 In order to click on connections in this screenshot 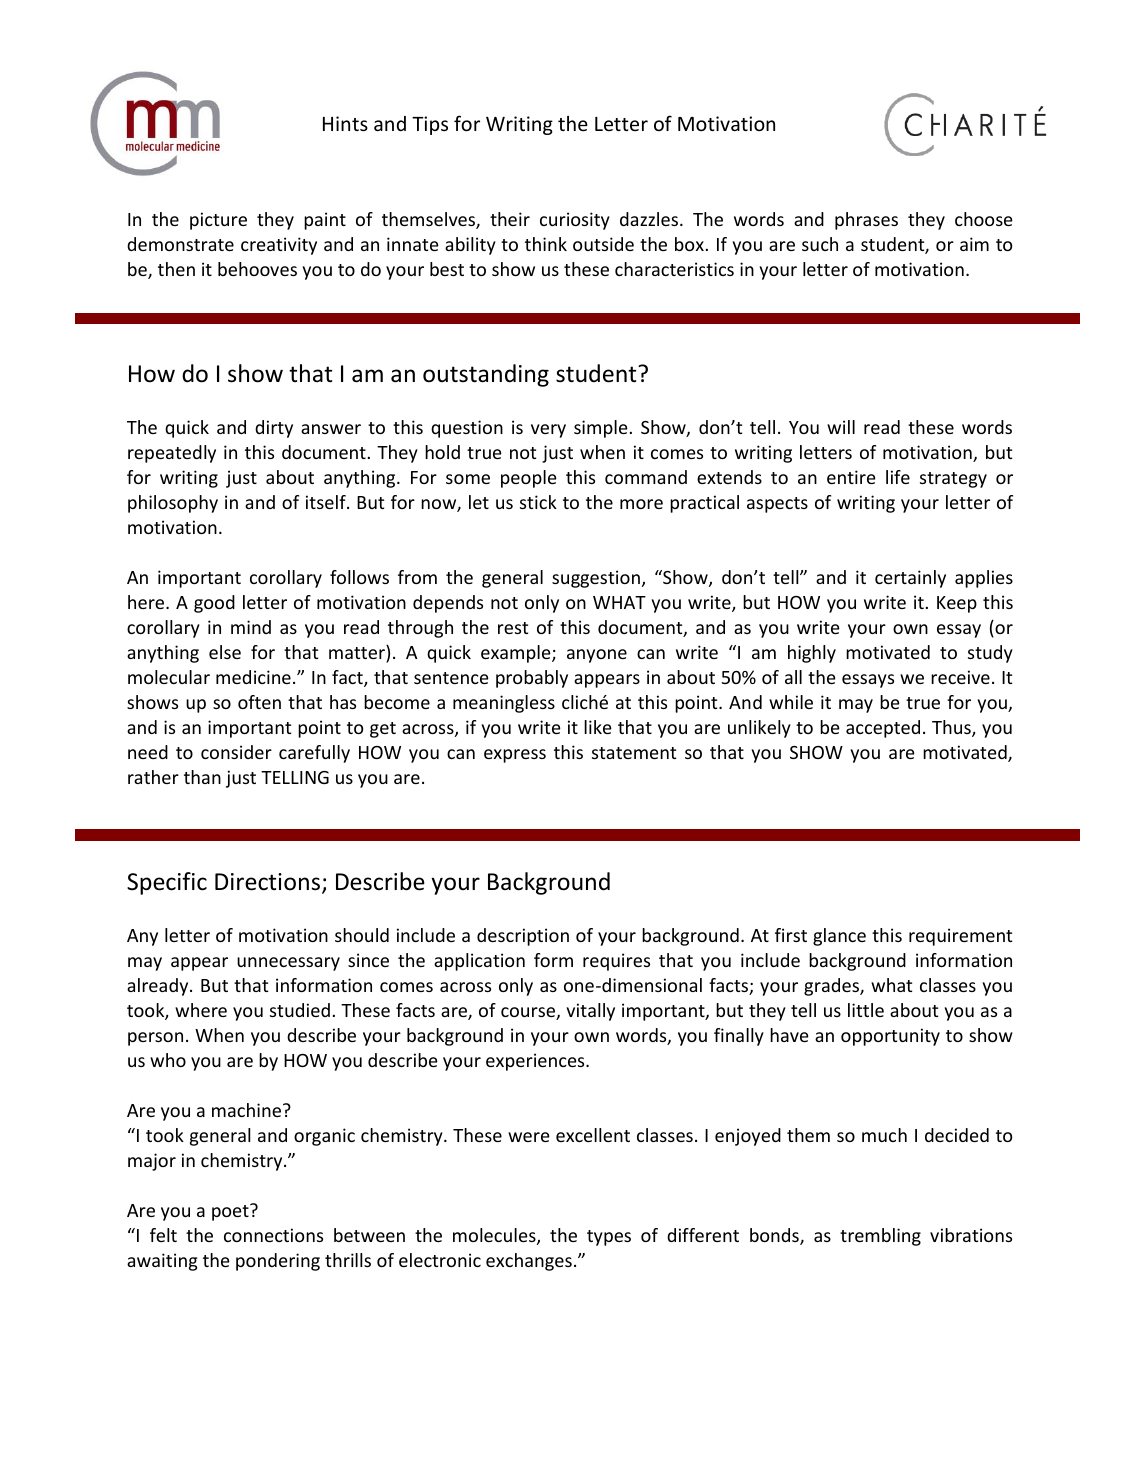, I will do `click(273, 1235)`.
